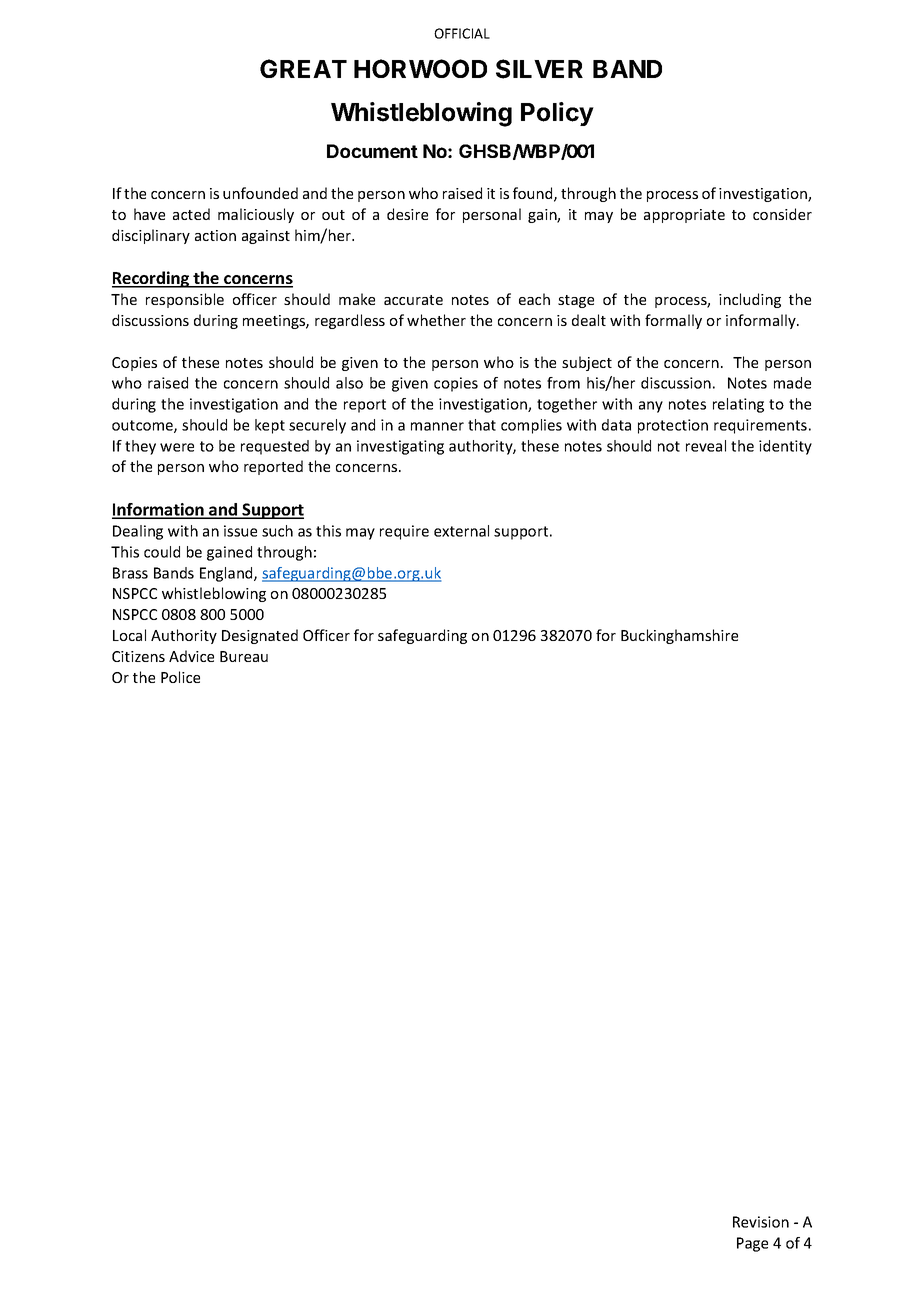  What do you see at coordinates (180, 677) in the screenshot?
I see `Police` at bounding box center [180, 677].
